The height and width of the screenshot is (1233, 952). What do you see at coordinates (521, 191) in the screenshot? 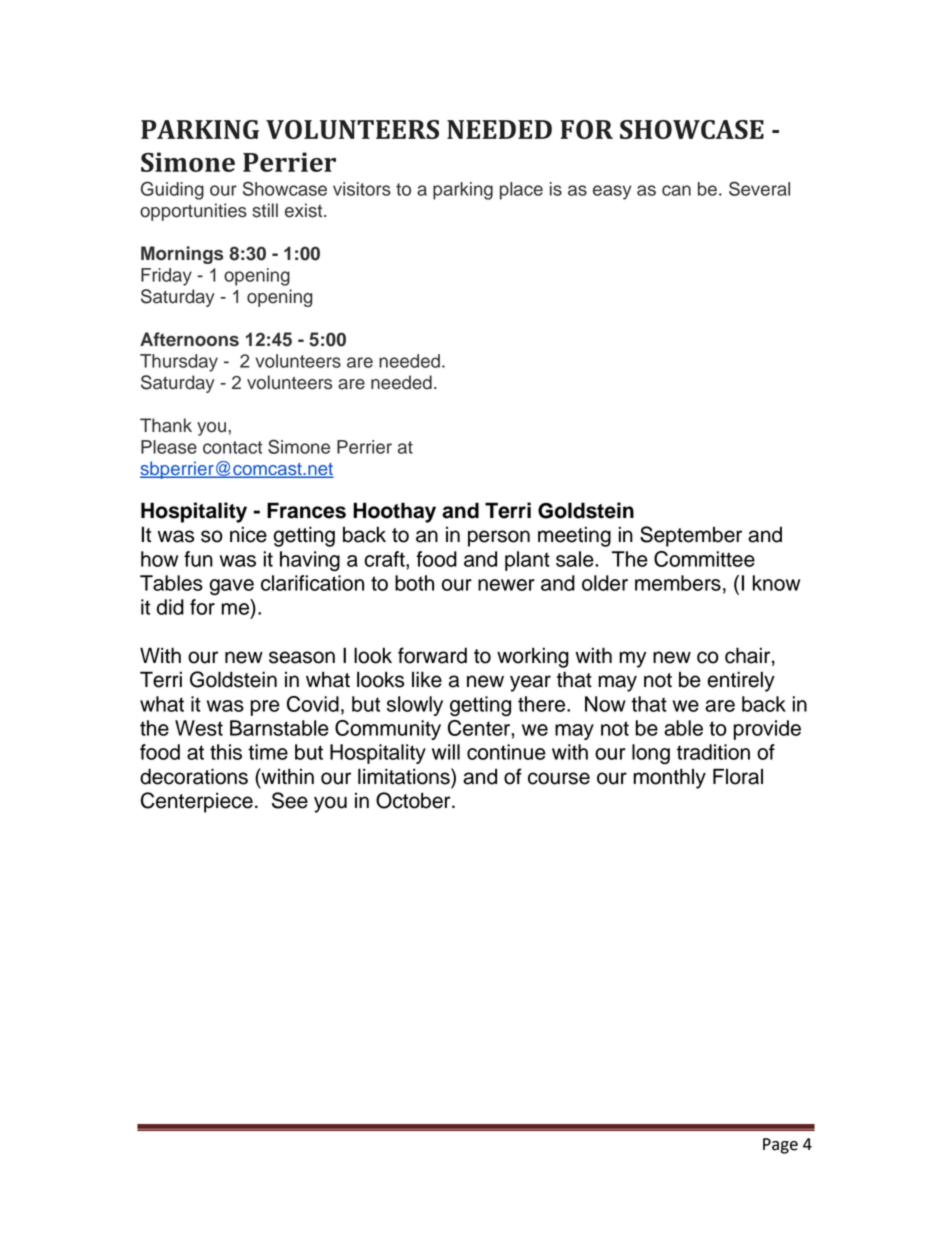
I see `place` at bounding box center [521, 191].
